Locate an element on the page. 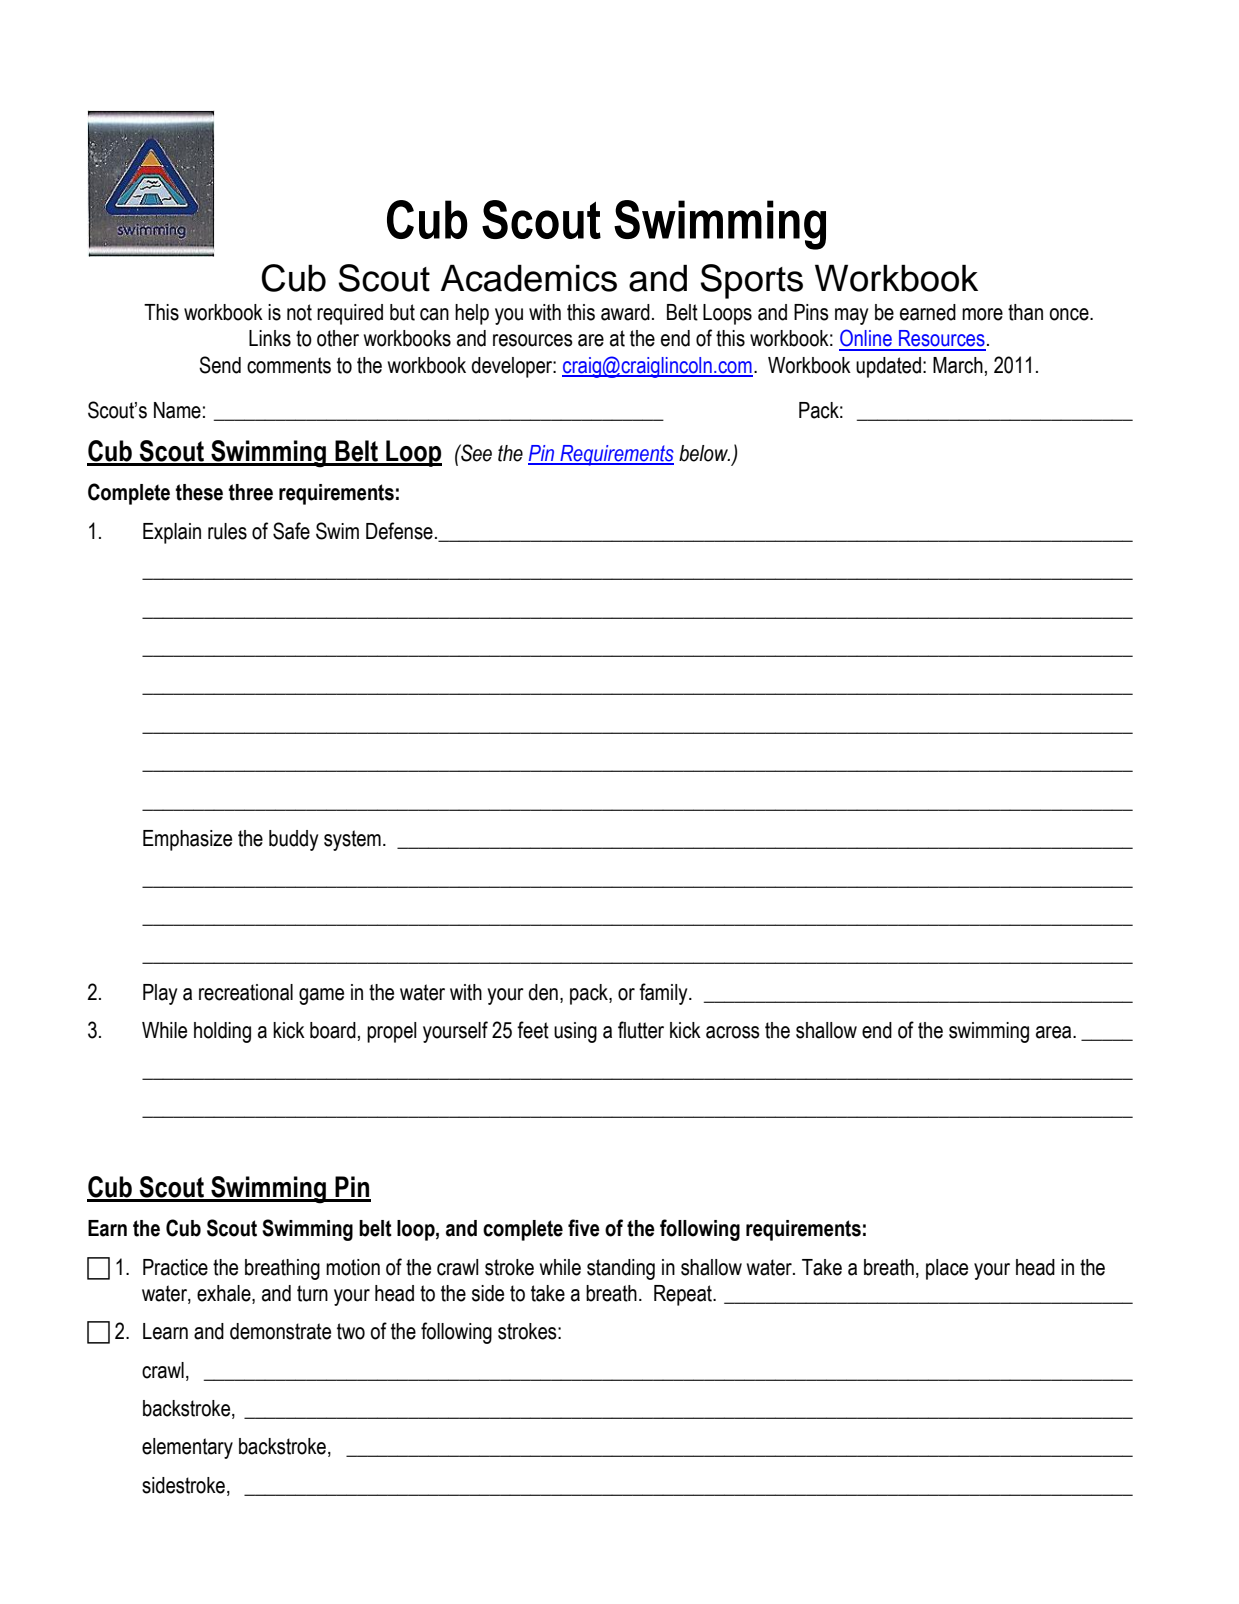  area is located at coordinates (1055, 1032).
